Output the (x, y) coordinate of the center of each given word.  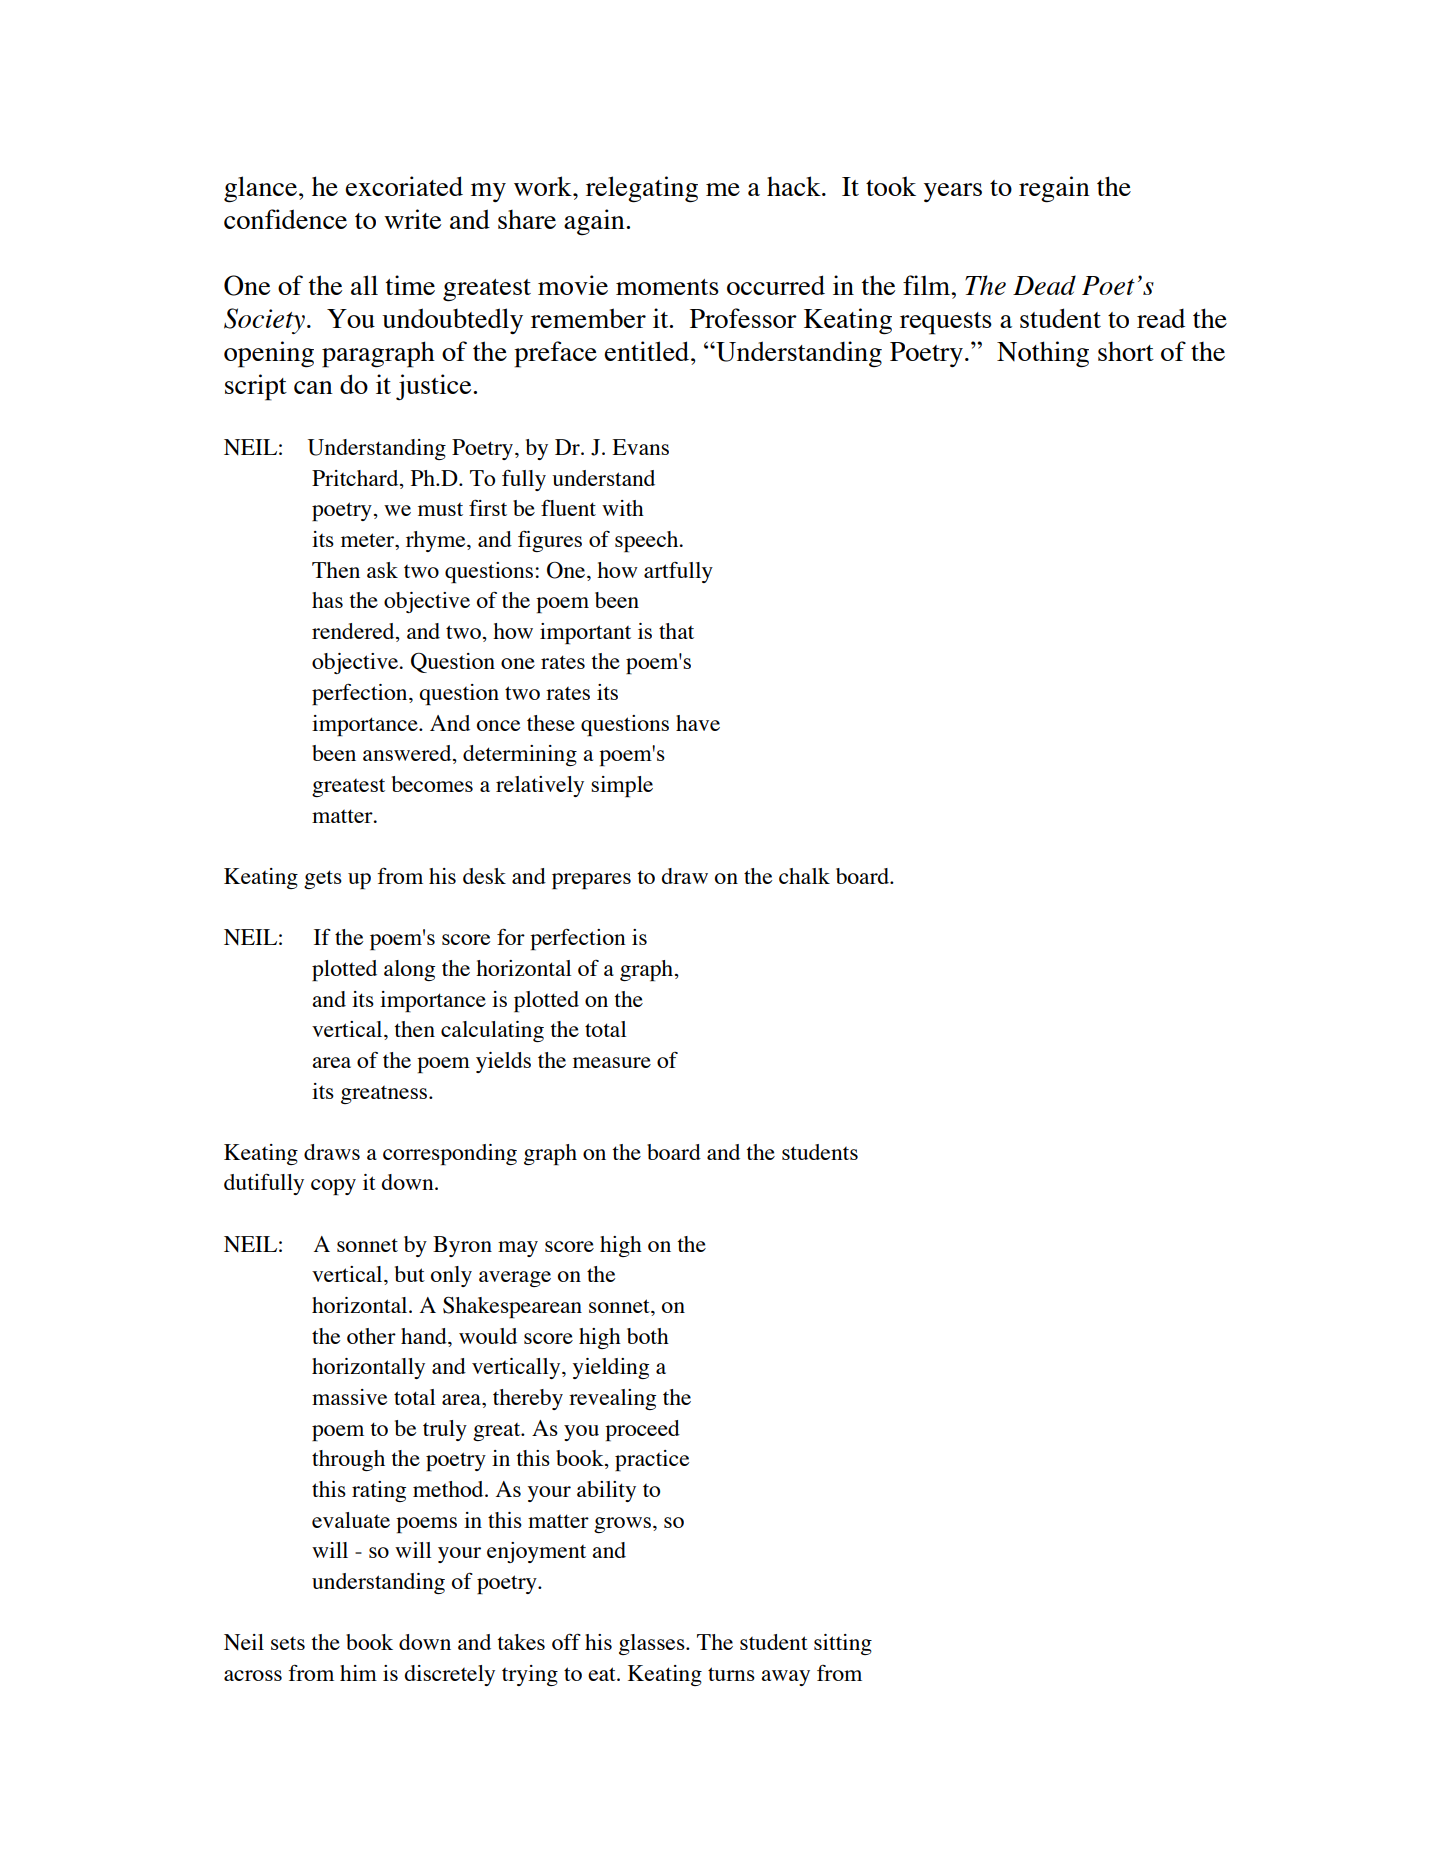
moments (667, 287)
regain (1054, 189)
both (648, 1336)
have (698, 723)
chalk (804, 876)
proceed (642, 1430)
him (358, 1673)
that (676, 631)
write (412, 219)
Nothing (1043, 354)
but (410, 1274)
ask (382, 570)
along (409, 970)
